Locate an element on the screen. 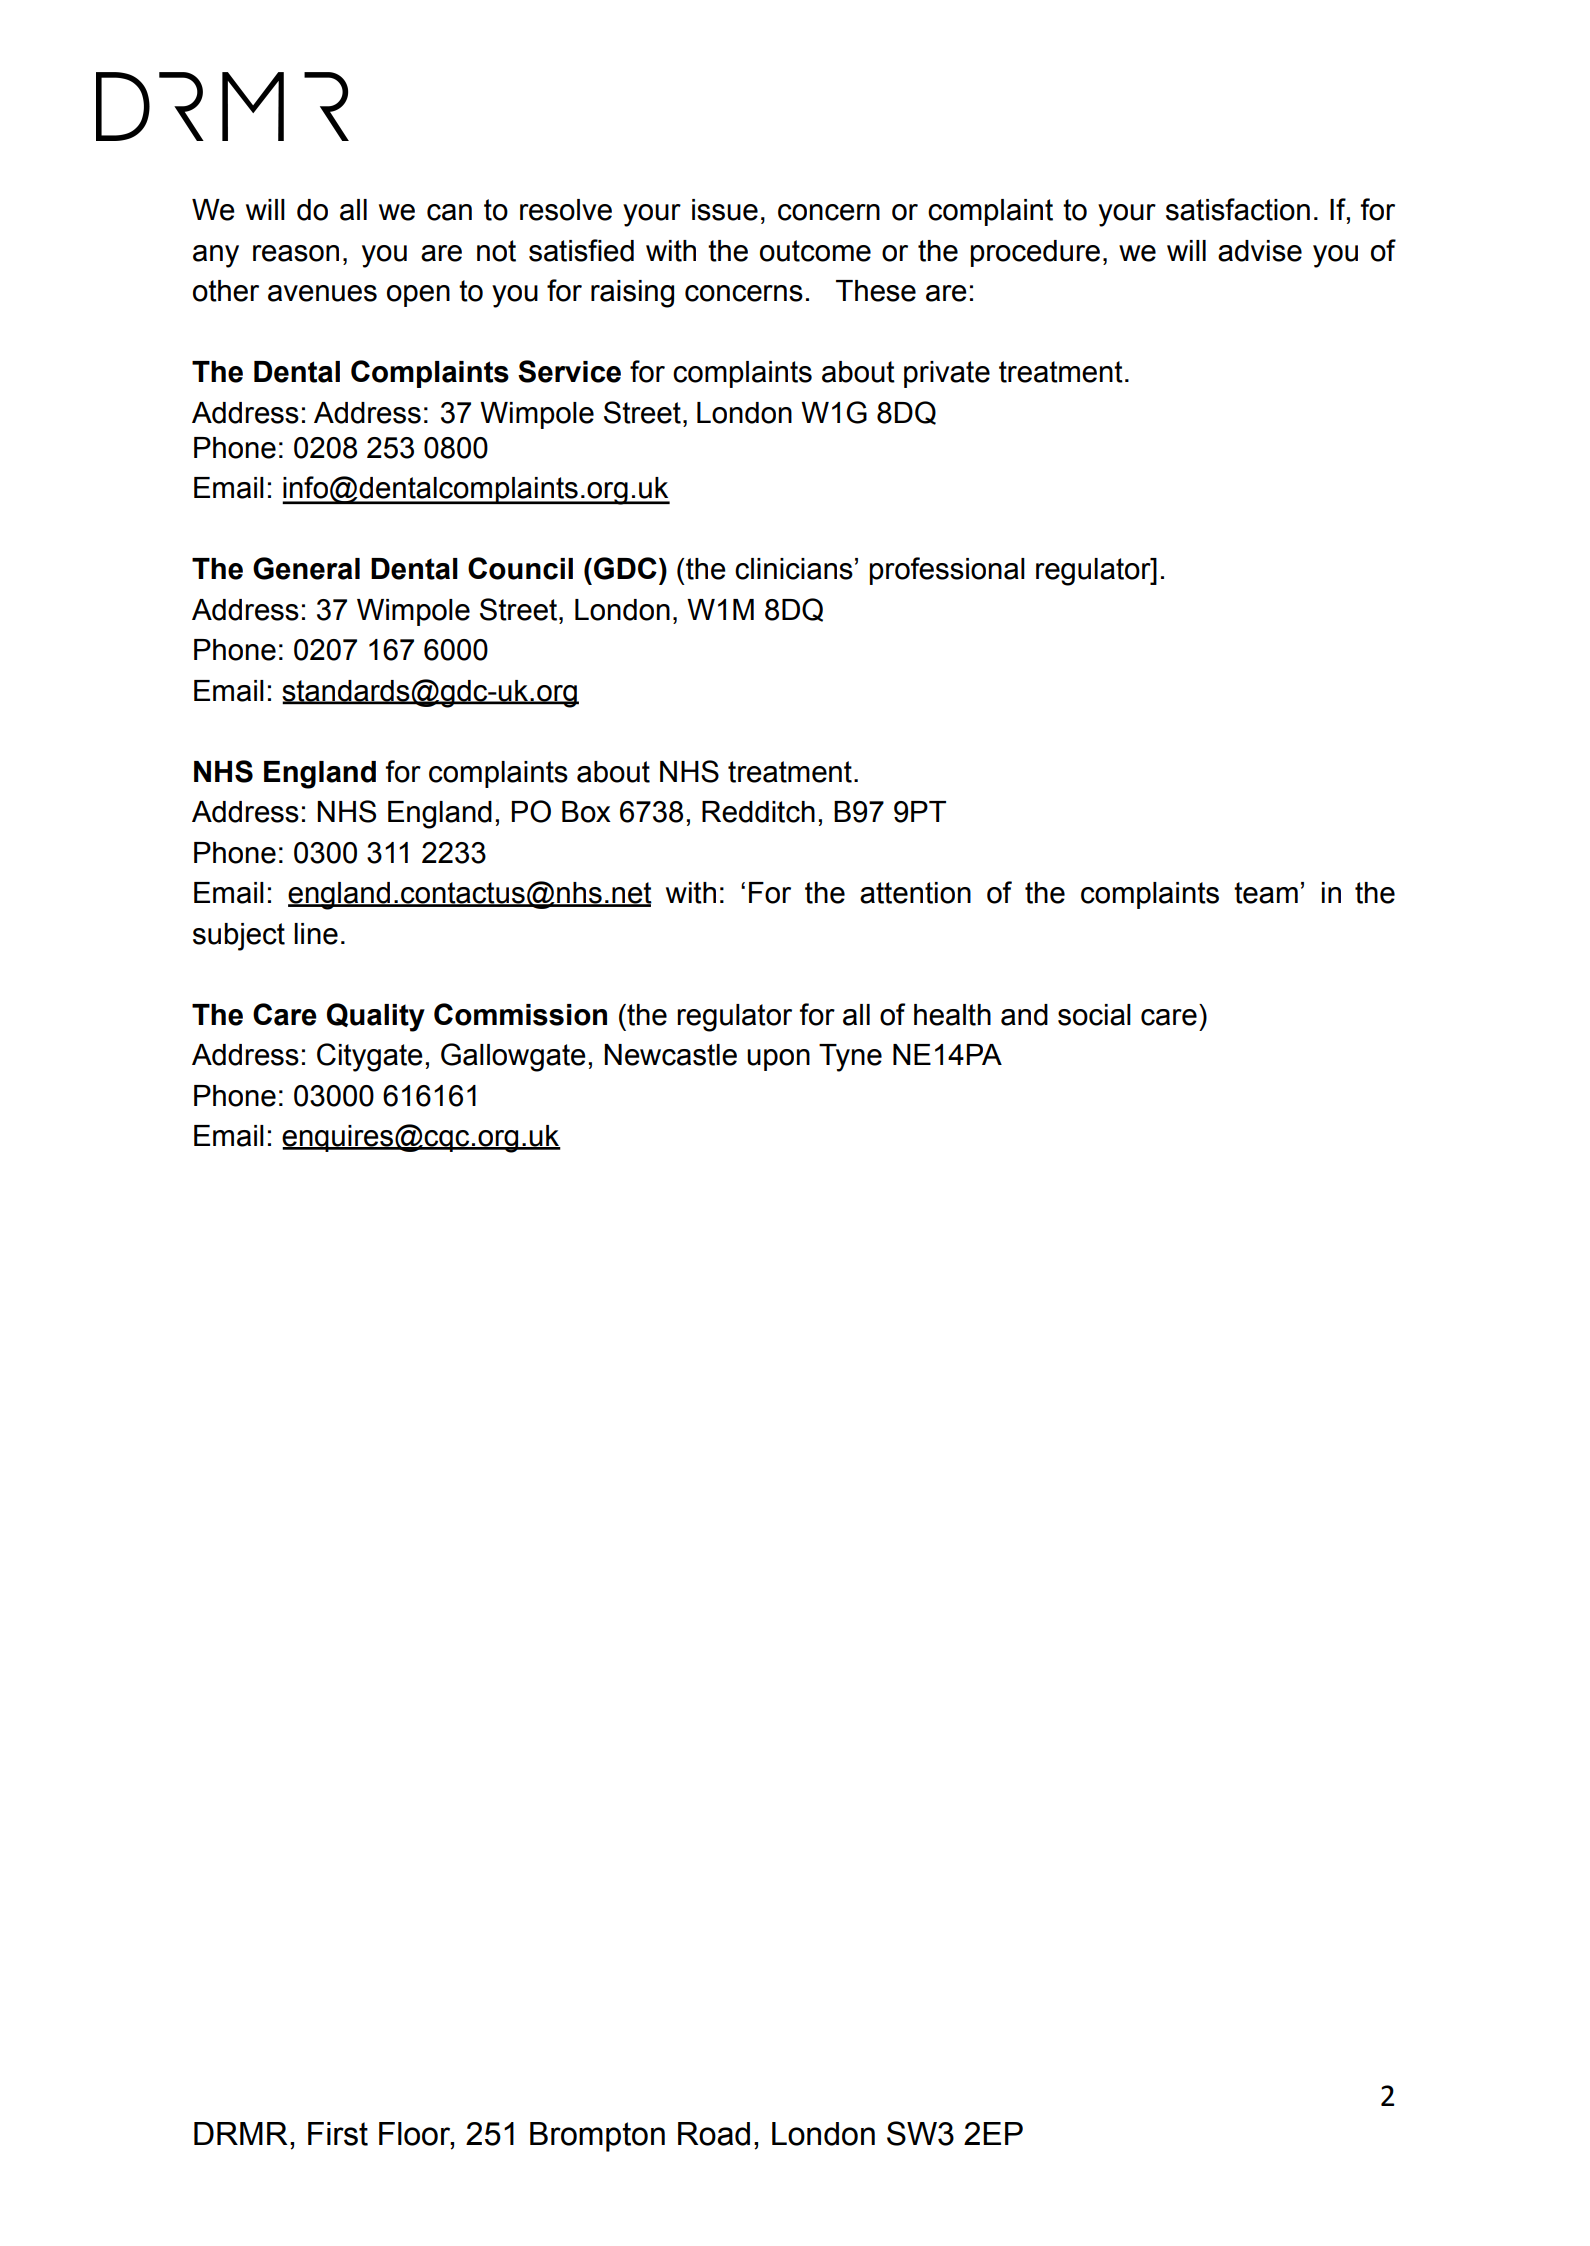  upon is located at coordinates (778, 1060).
